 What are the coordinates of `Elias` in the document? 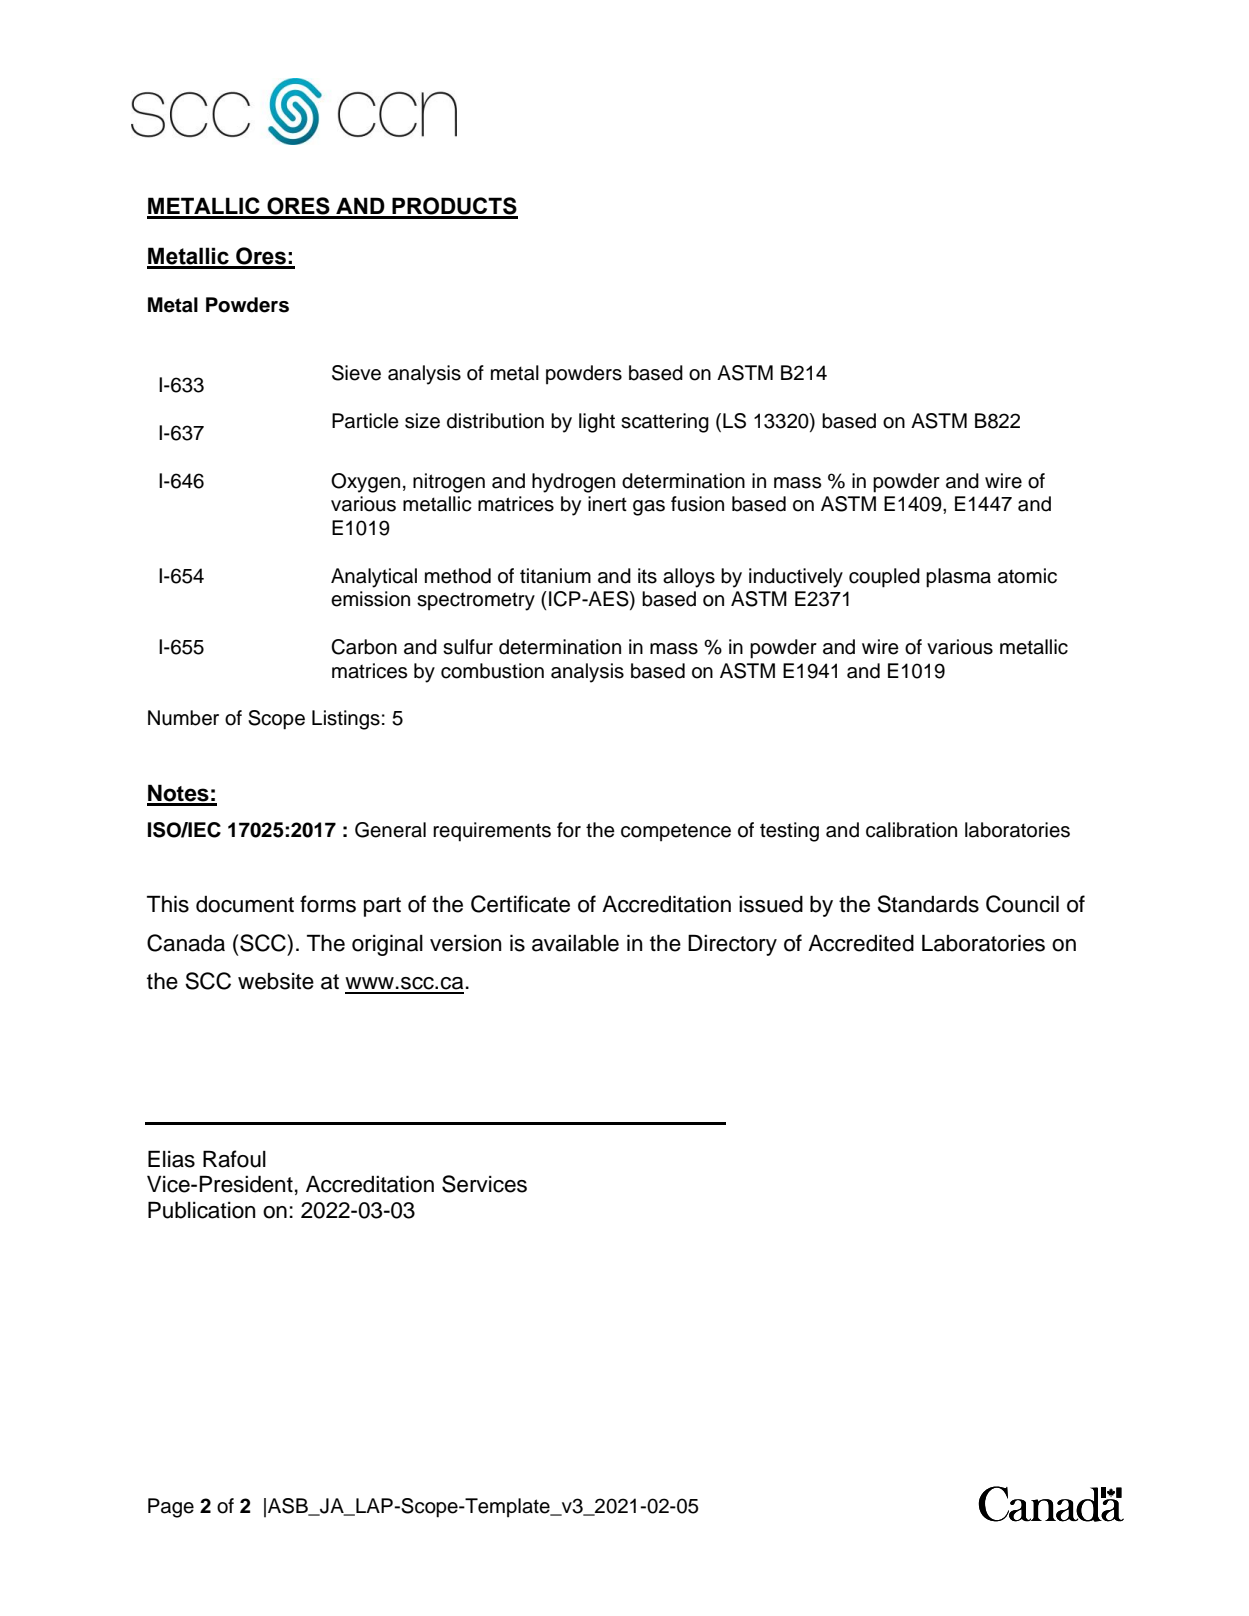 It's located at (171, 1159).
